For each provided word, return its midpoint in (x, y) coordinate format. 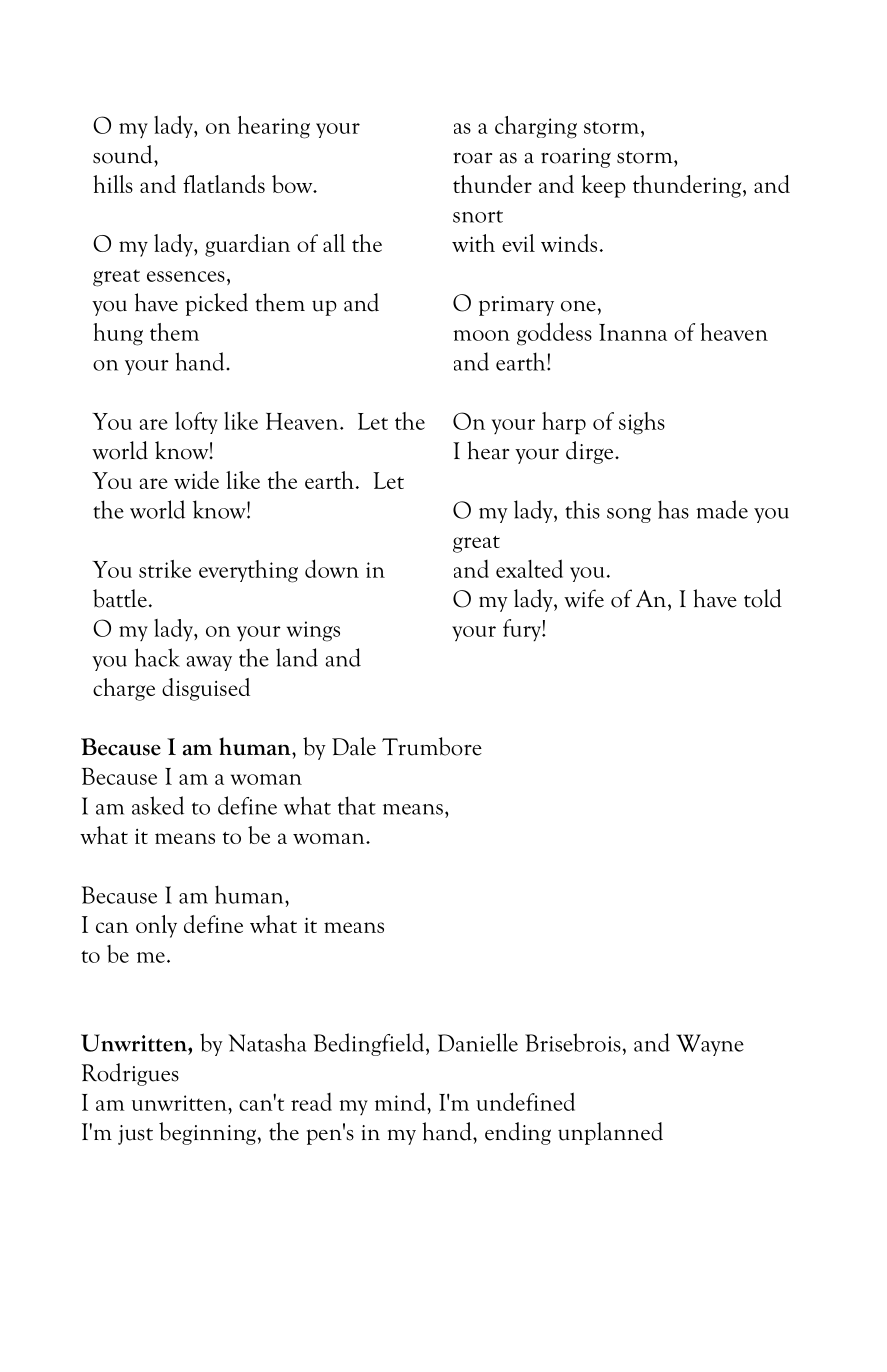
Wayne (710, 1045)
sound (124, 154)
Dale (354, 746)
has (673, 509)
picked (217, 304)
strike (165, 569)
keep (603, 186)
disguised (206, 689)
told (763, 598)
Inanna (633, 332)
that (357, 805)
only (156, 926)
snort (478, 216)
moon (481, 335)
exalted (529, 568)
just (135, 1135)
